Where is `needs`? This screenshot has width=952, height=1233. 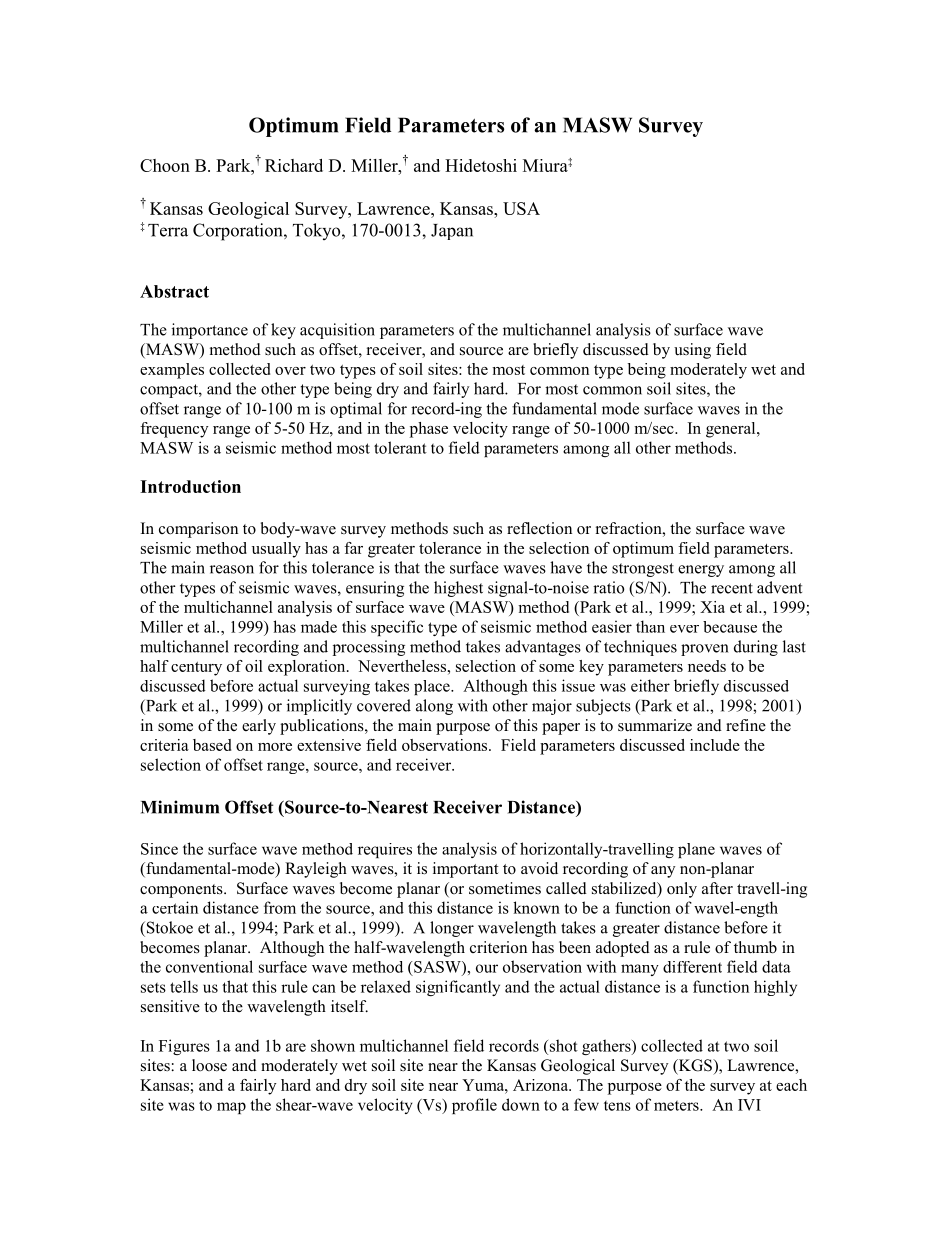
needs is located at coordinates (707, 666).
